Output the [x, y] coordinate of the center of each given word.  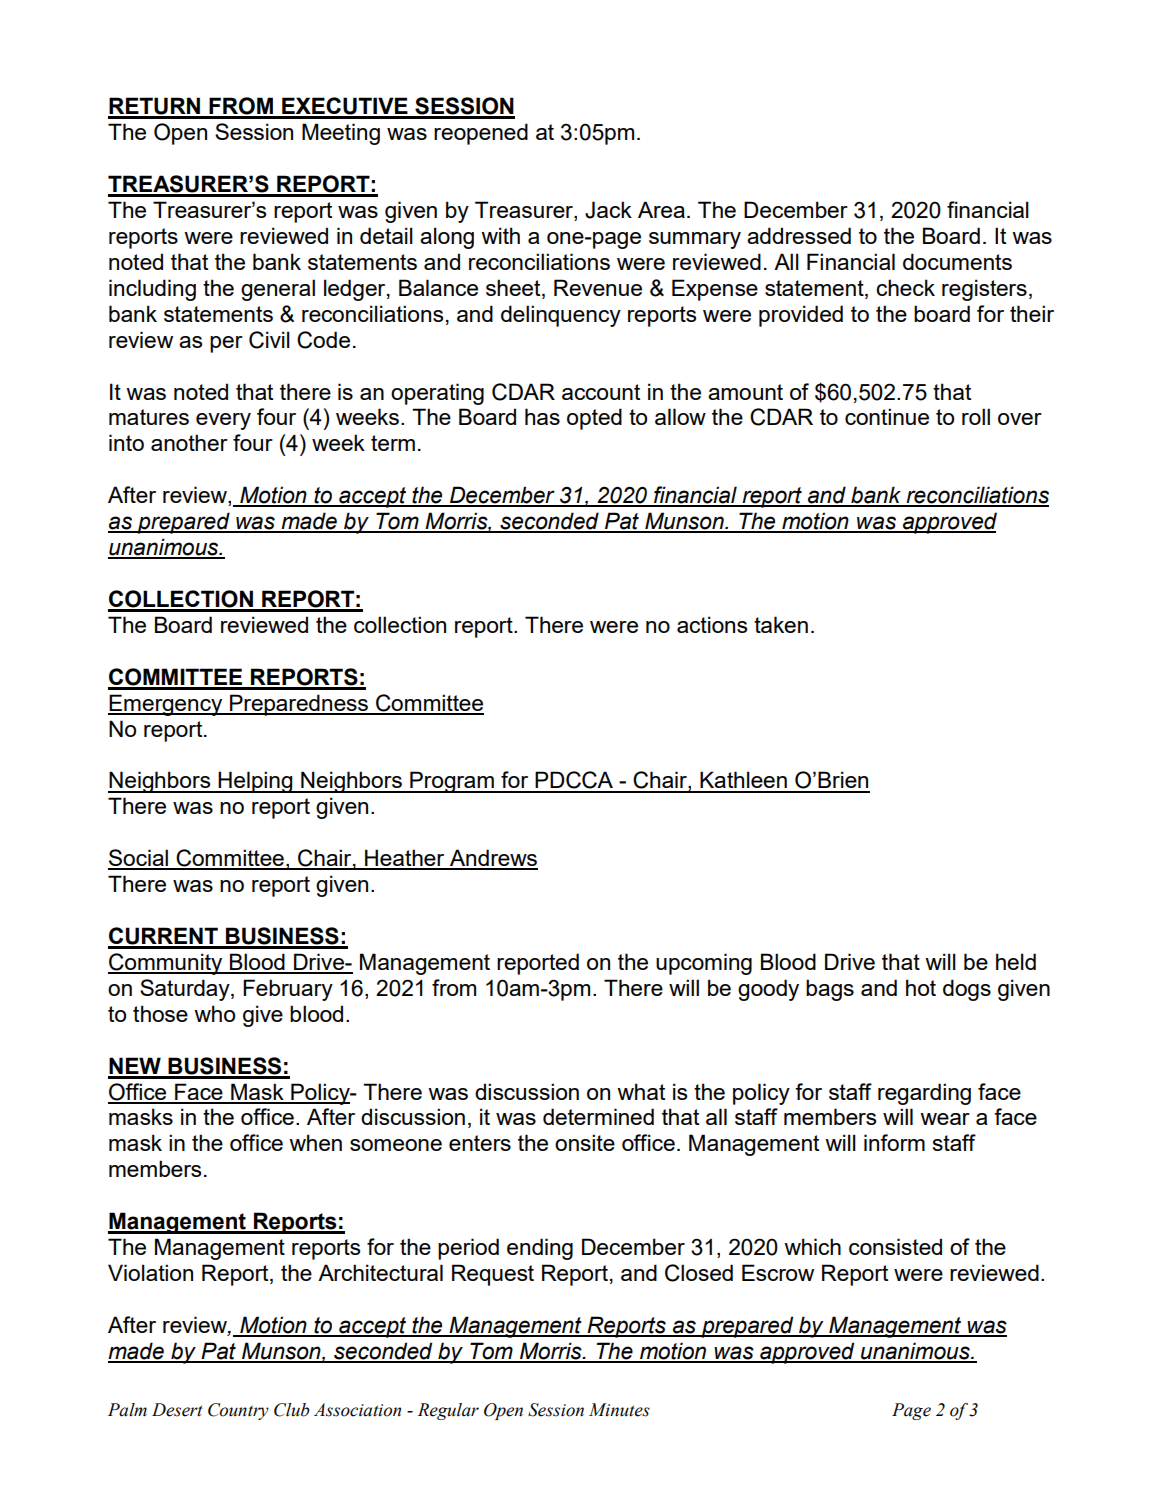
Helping [255, 782]
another [189, 442]
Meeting [341, 134]
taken [781, 624]
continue [887, 416]
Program [452, 782]
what [641, 1091]
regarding [924, 1094]
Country [238, 1411]
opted [594, 419]
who [214, 1013]
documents [957, 261]
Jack [608, 210]
